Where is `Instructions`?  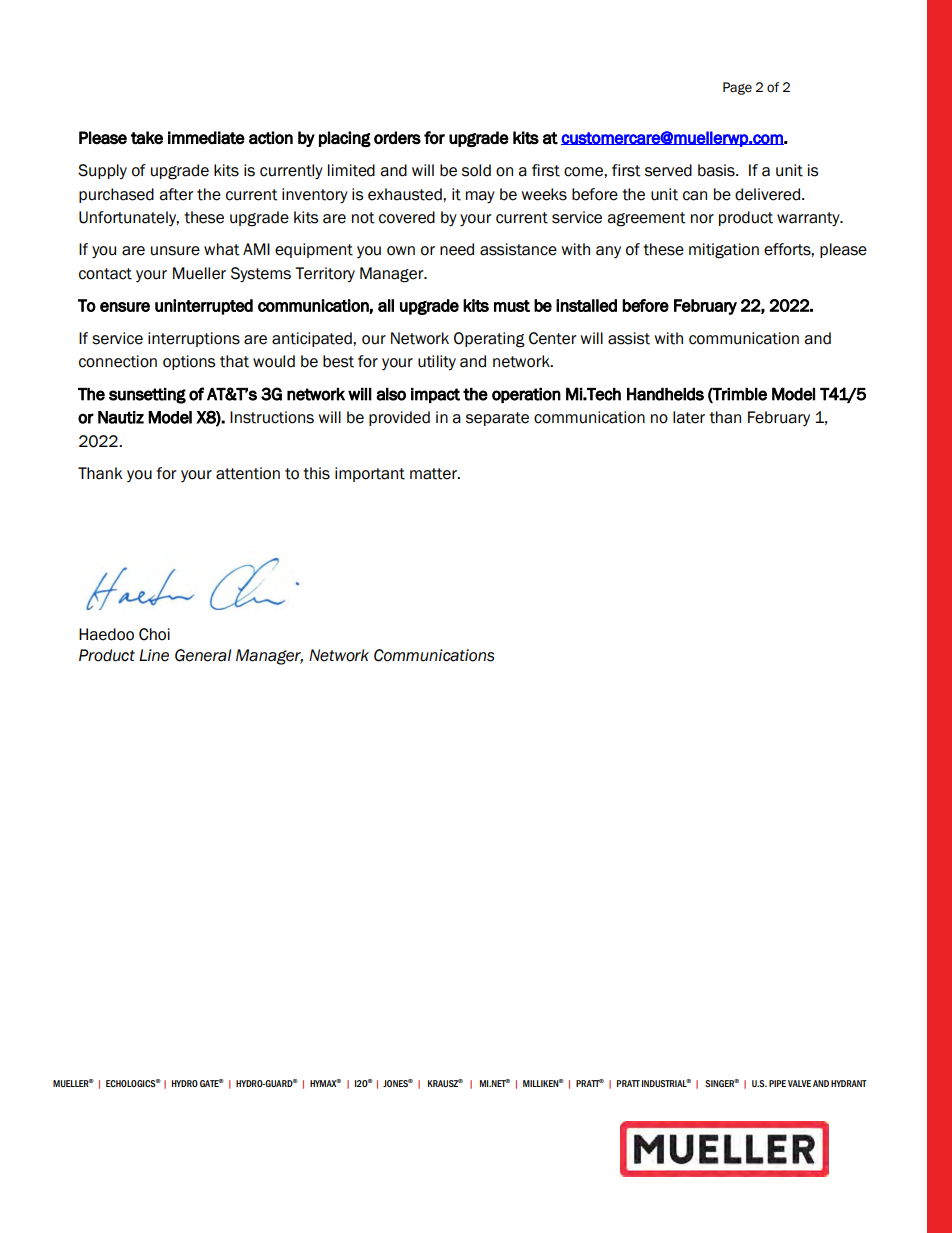 Instructions is located at coordinates (272, 417).
